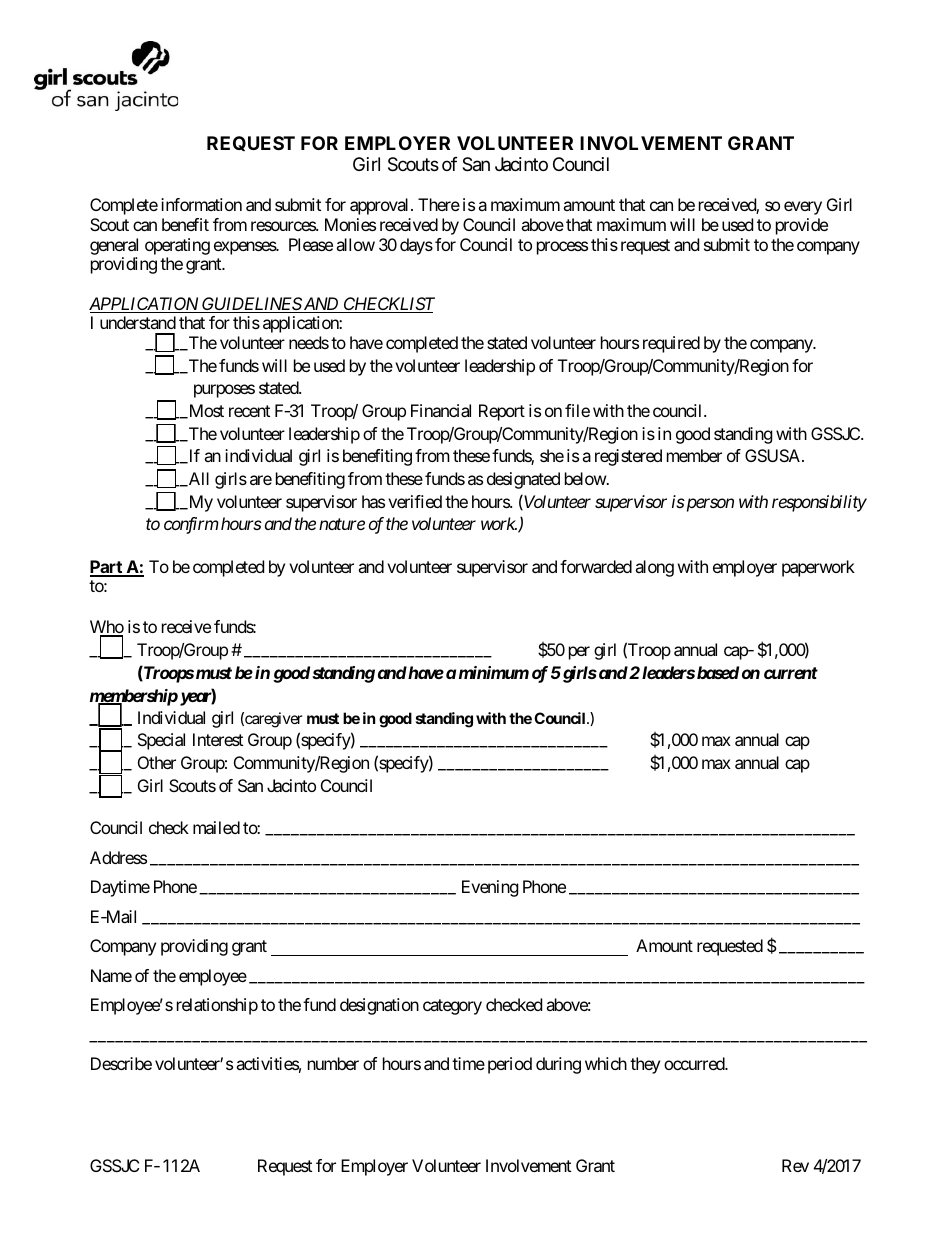 This document has height=1233, width=952. I want to click on relationship, so click(217, 1006).
